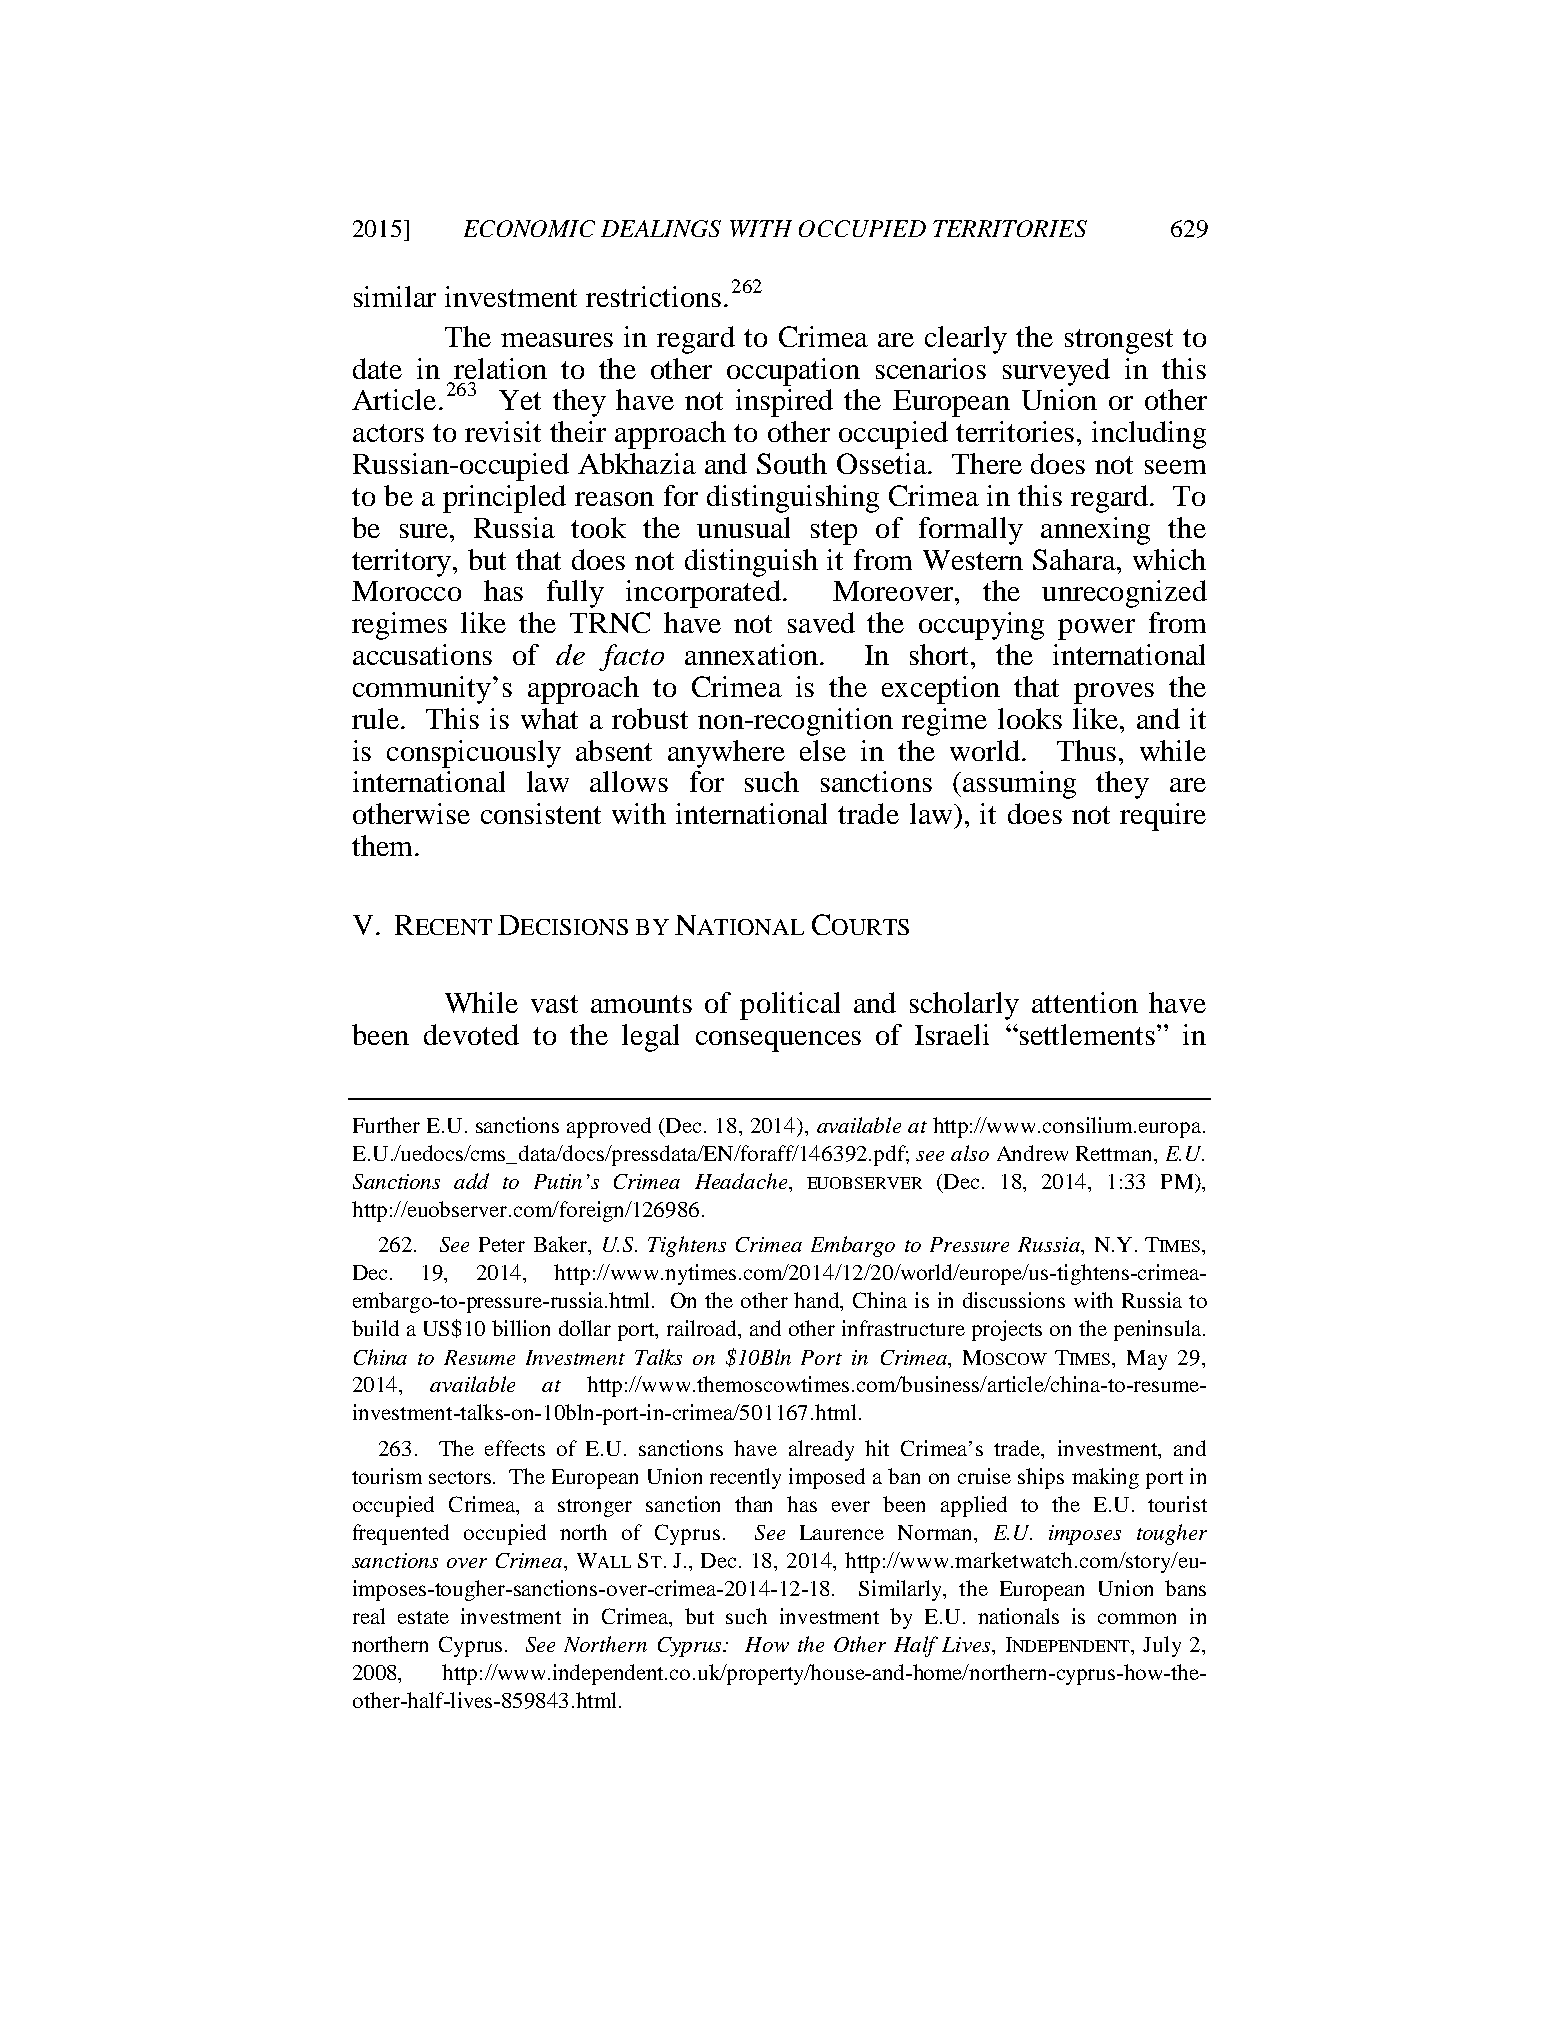 The width and height of the screenshot is (1559, 2017). What do you see at coordinates (790, 1006) in the screenshot?
I see `political` at bounding box center [790, 1006].
